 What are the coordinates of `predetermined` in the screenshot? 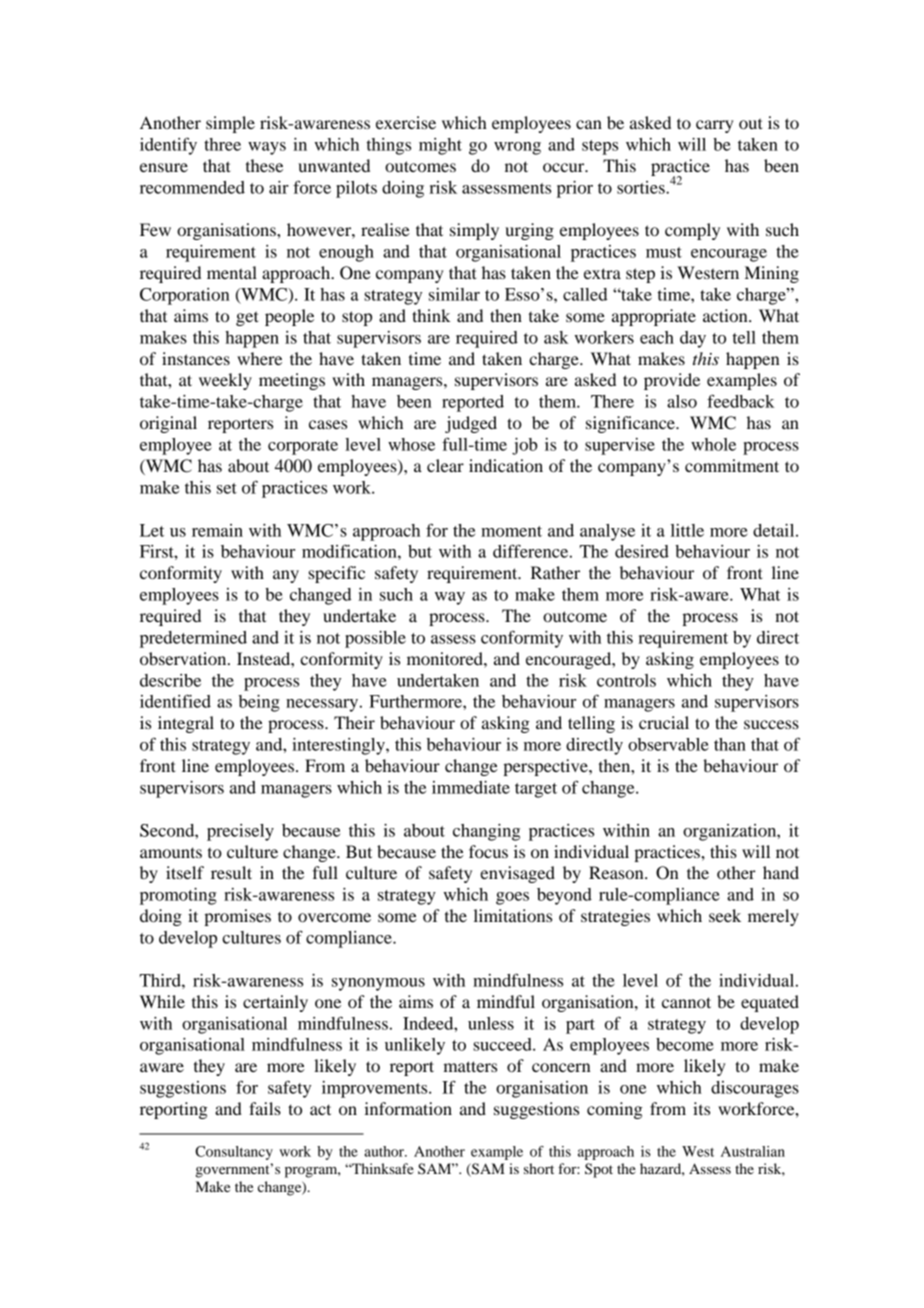 It's located at (193, 639).
